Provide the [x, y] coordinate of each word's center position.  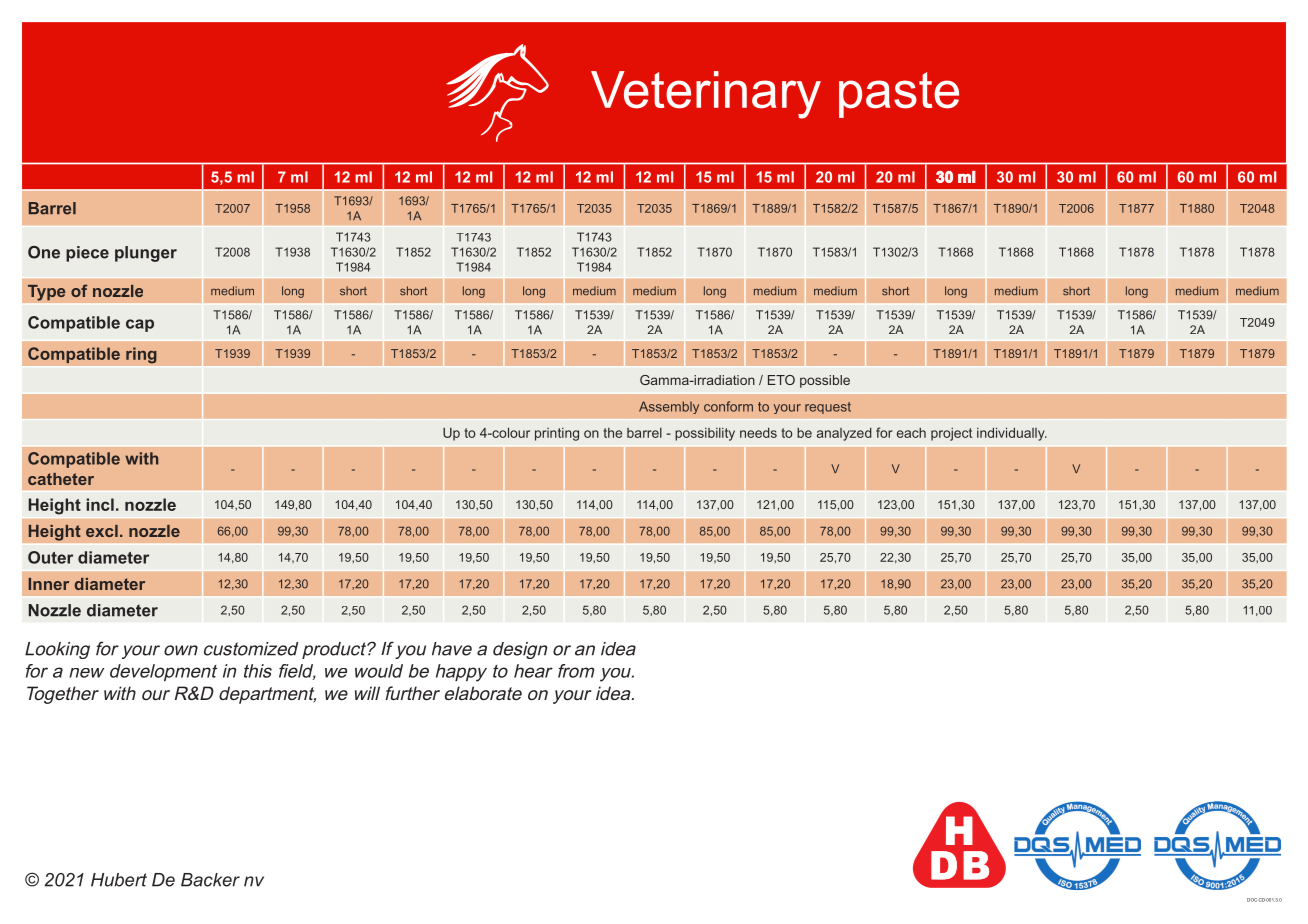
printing [557, 434]
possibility [705, 434]
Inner [48, 584]
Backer [210, 880]
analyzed [844, 434]
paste [899, 95]
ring [141, 355]
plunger [146, 254]
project [951, 434]
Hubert [119, 880]
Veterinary [706, 95]
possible [825, 381]
